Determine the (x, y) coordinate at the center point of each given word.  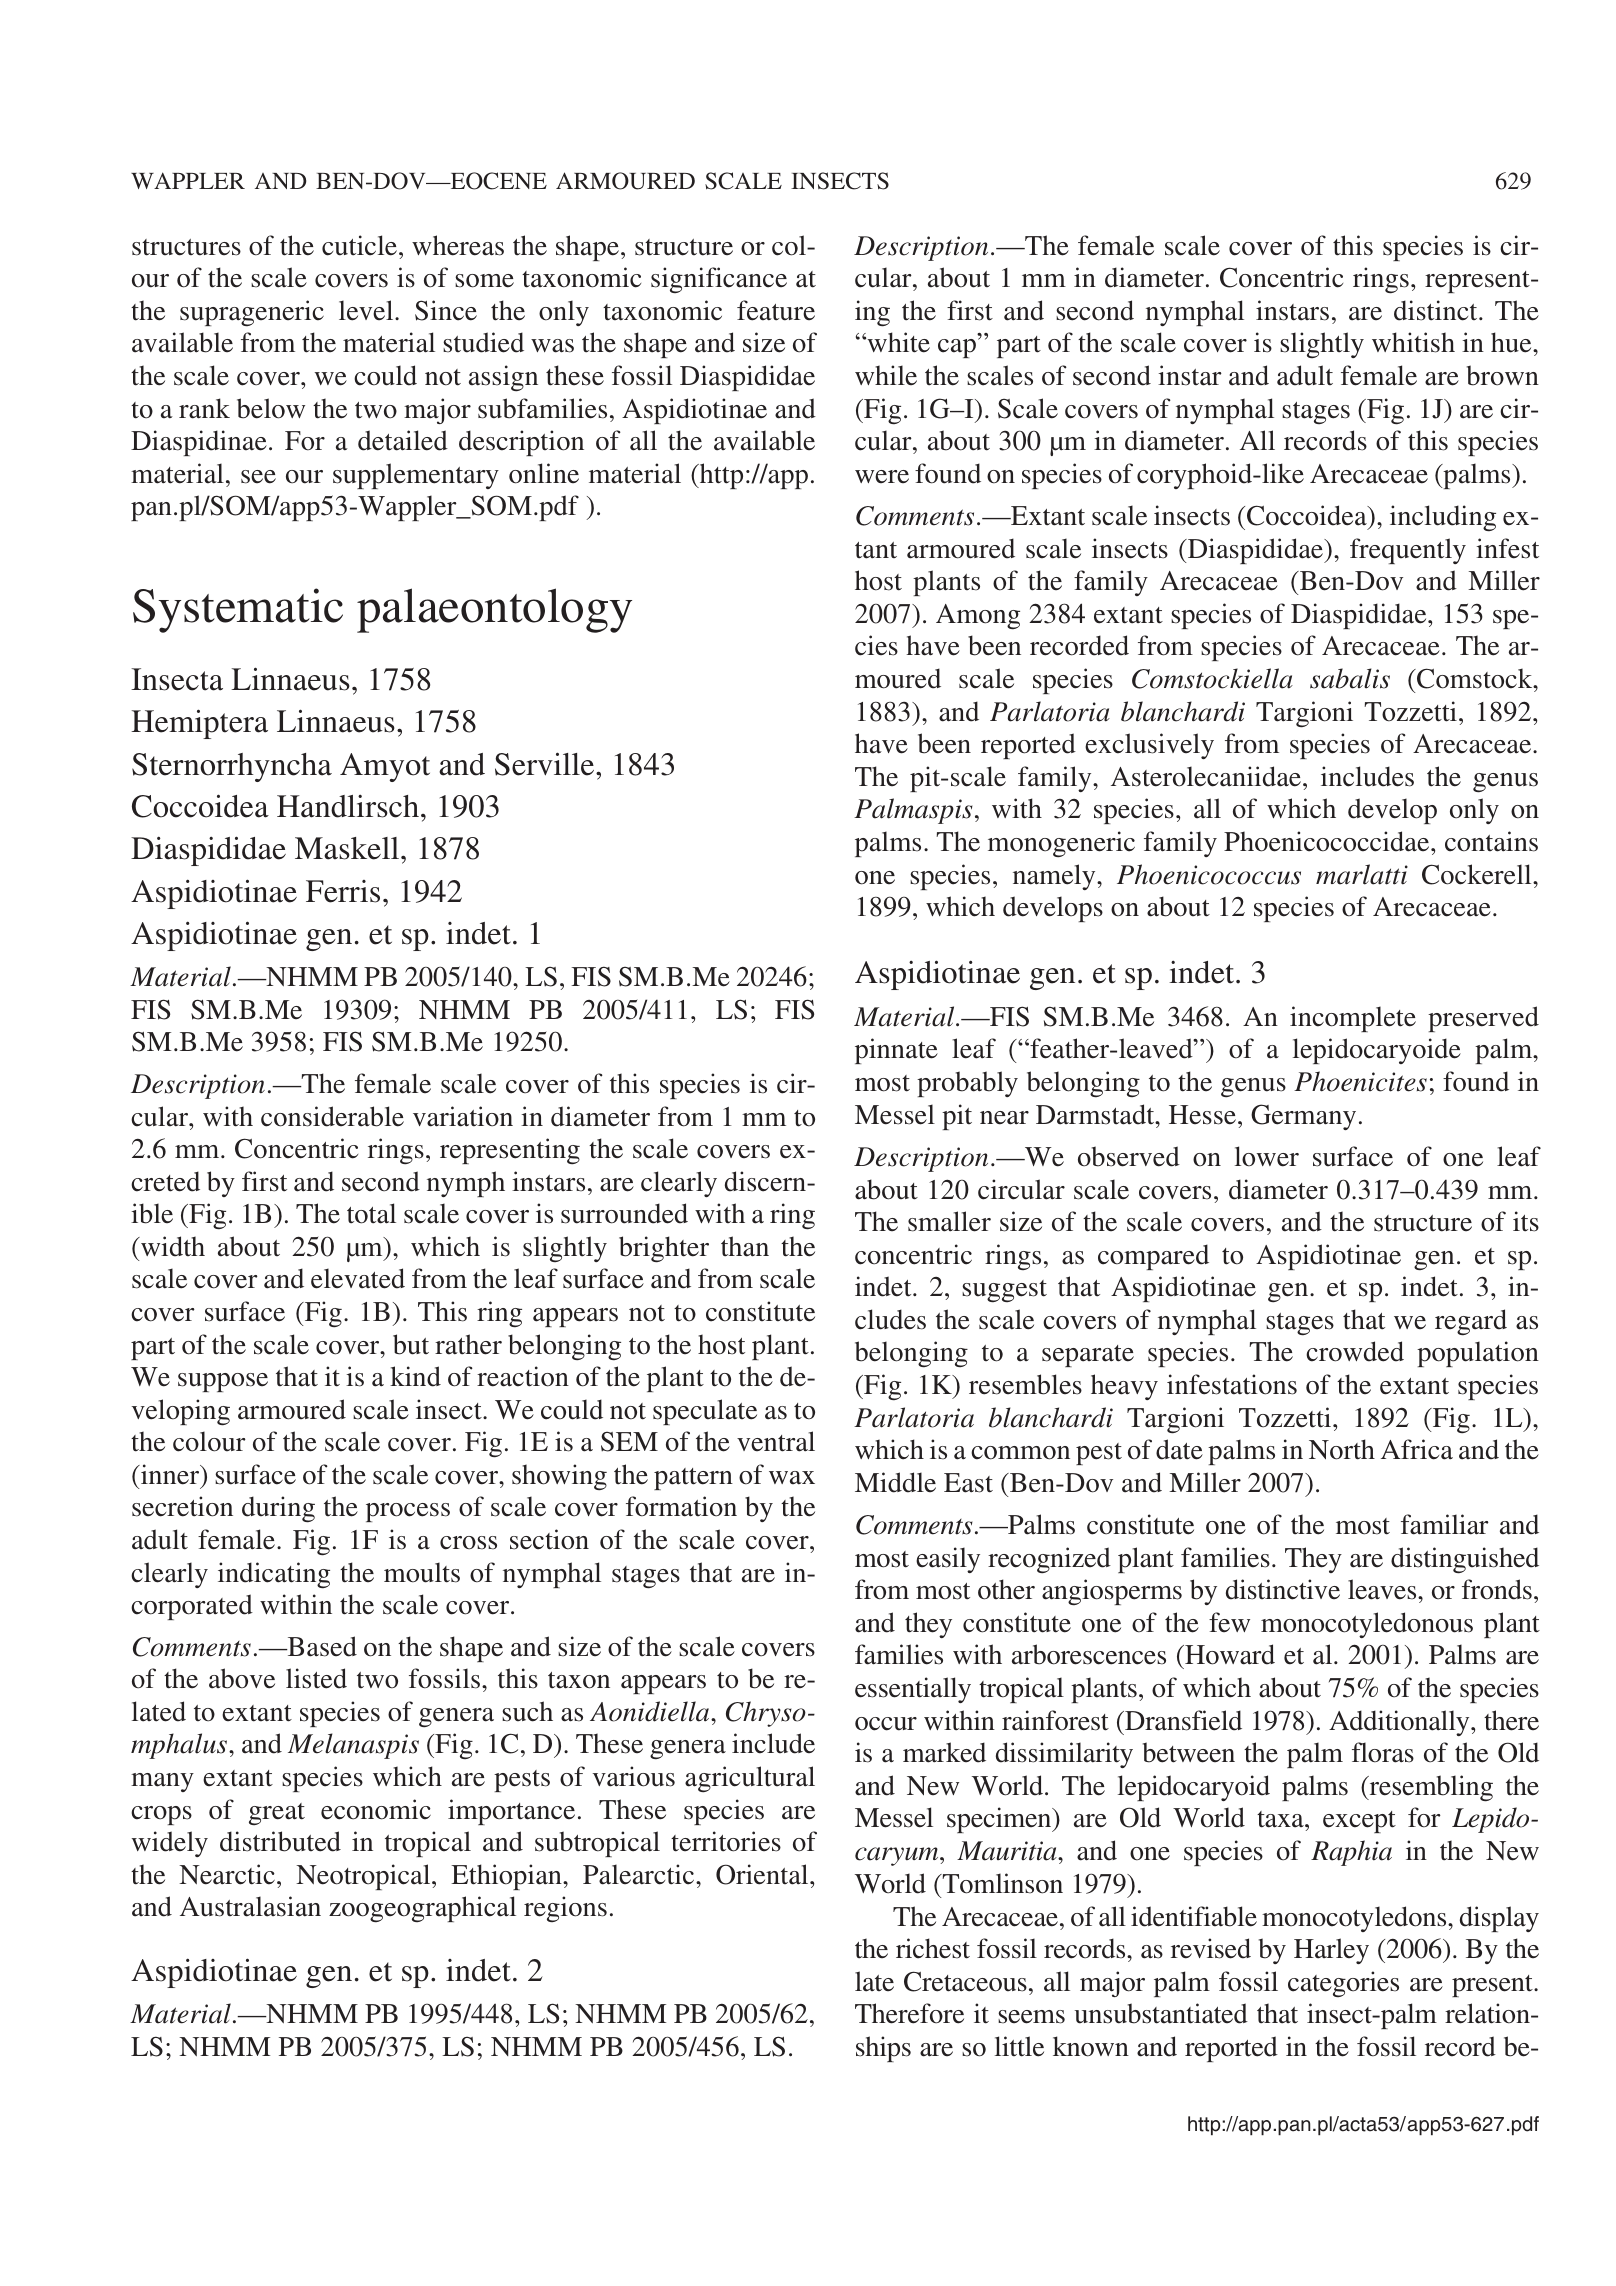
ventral (776, 1441)
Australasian (250, 1906)
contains (1491, 841)
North (1342, 1449)
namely (1055, 877)
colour (209, 1441)
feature (776, 310)
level (367, 310)
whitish (1413, 342)
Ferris (343, 891)
